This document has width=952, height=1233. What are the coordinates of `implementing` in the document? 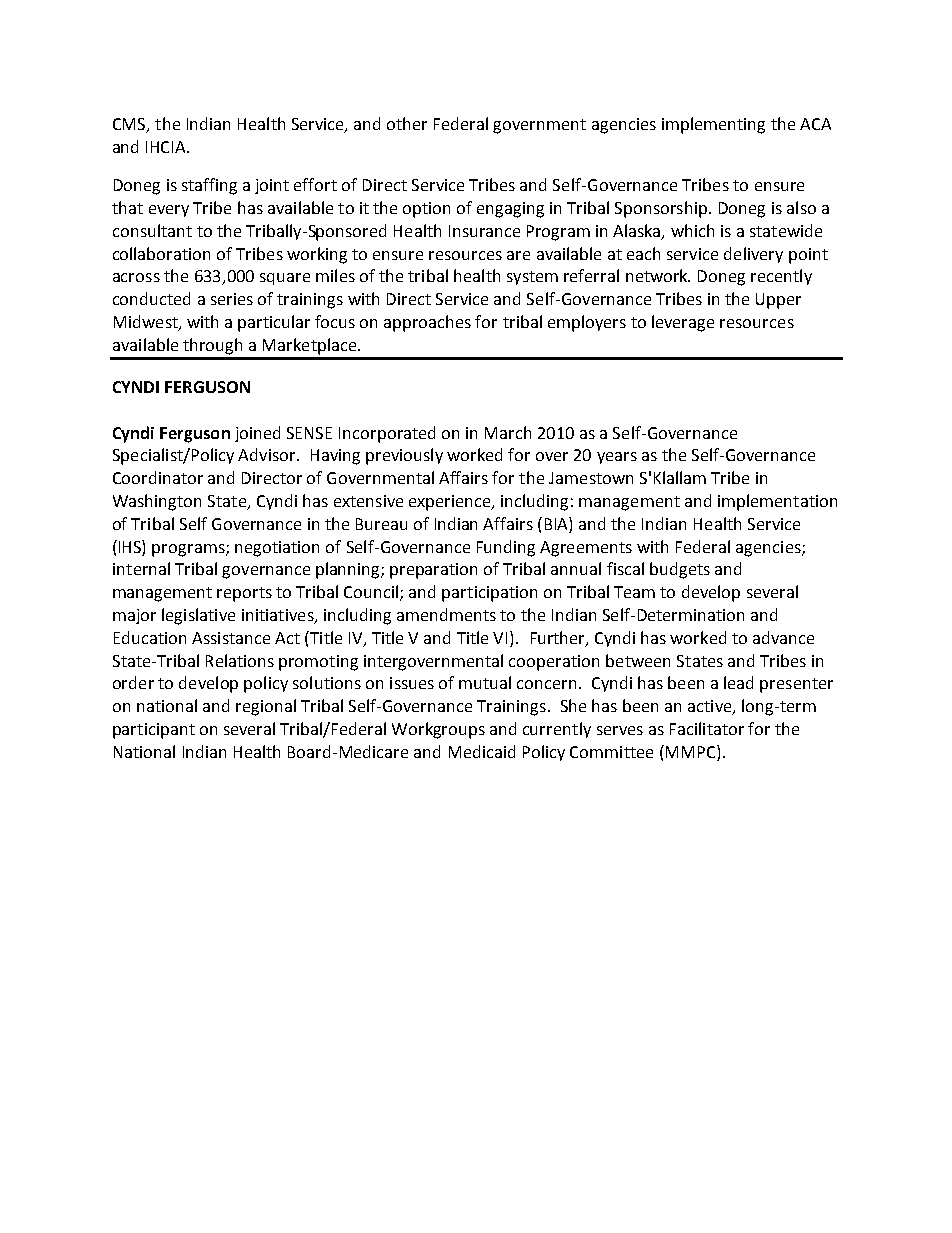 It's located at (713, 125).
